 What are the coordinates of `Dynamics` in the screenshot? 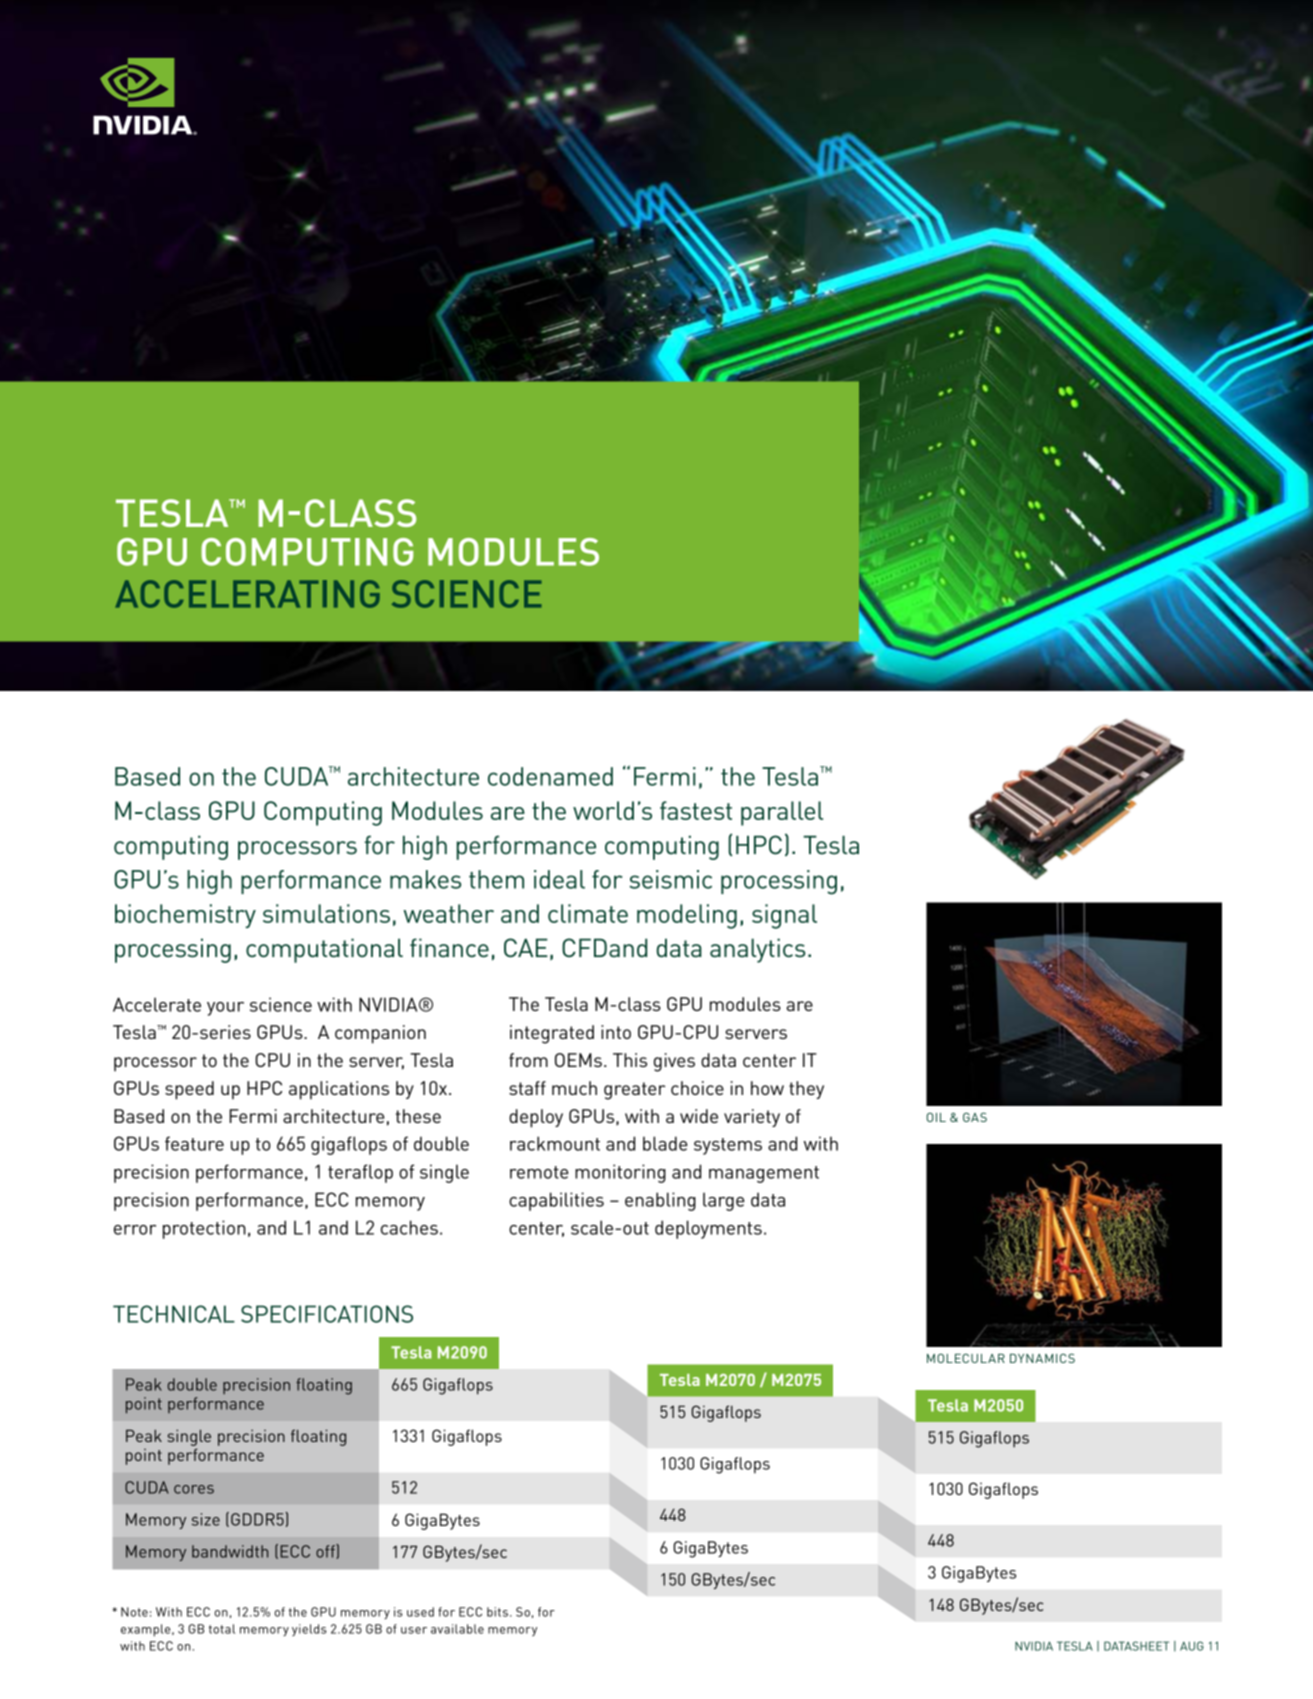 It's located at (1042, 1358).
